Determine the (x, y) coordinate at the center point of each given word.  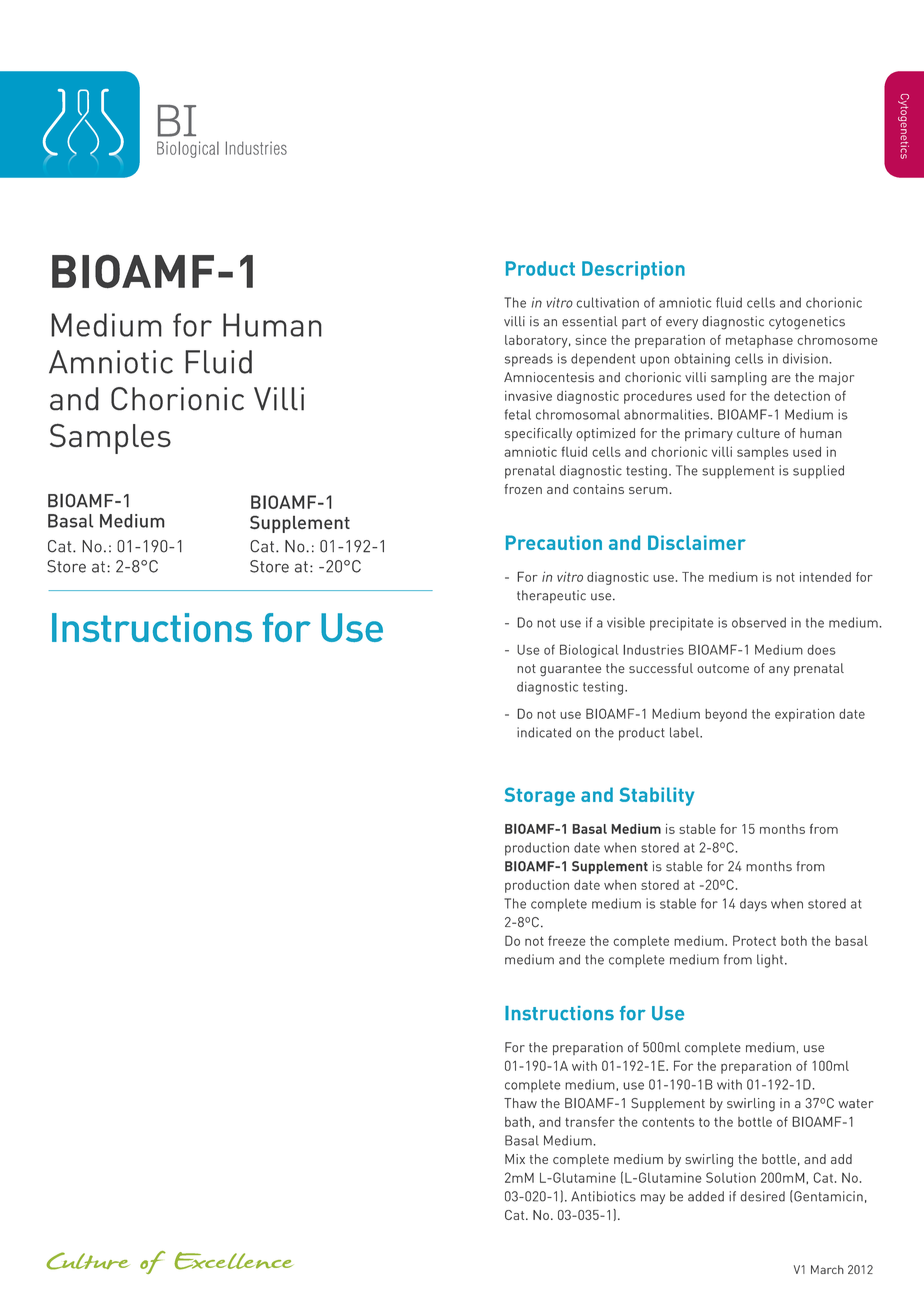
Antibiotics (603, 1196)
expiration (805, 715)
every (682, 324)
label (685, 732)
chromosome (837, 340)
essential (589, 321)
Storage (540, 796)
